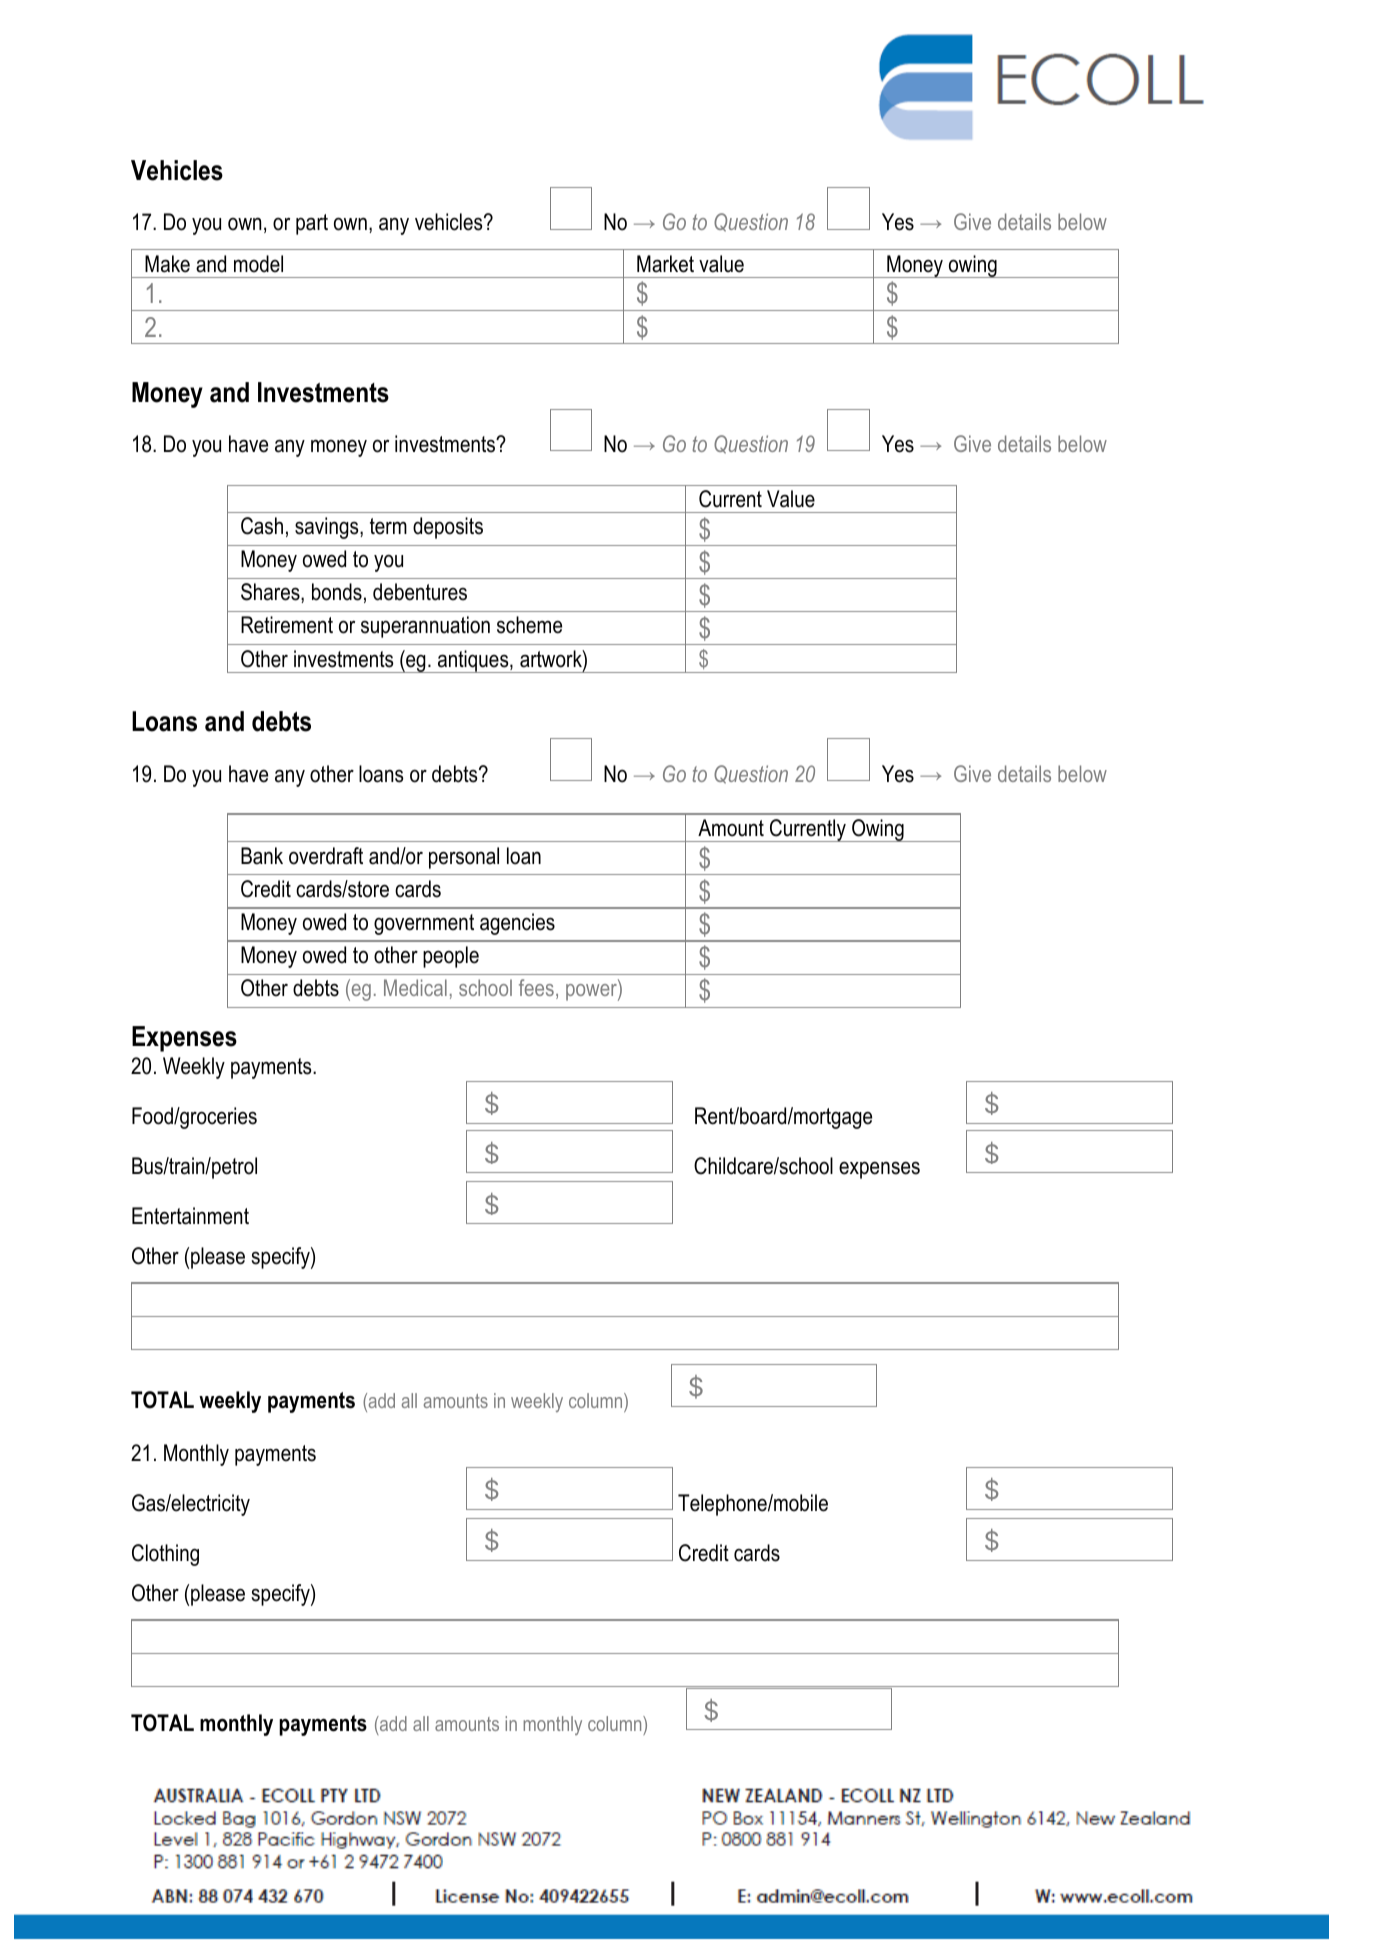  I want to click on Entertainment, so click(190, 1216).
